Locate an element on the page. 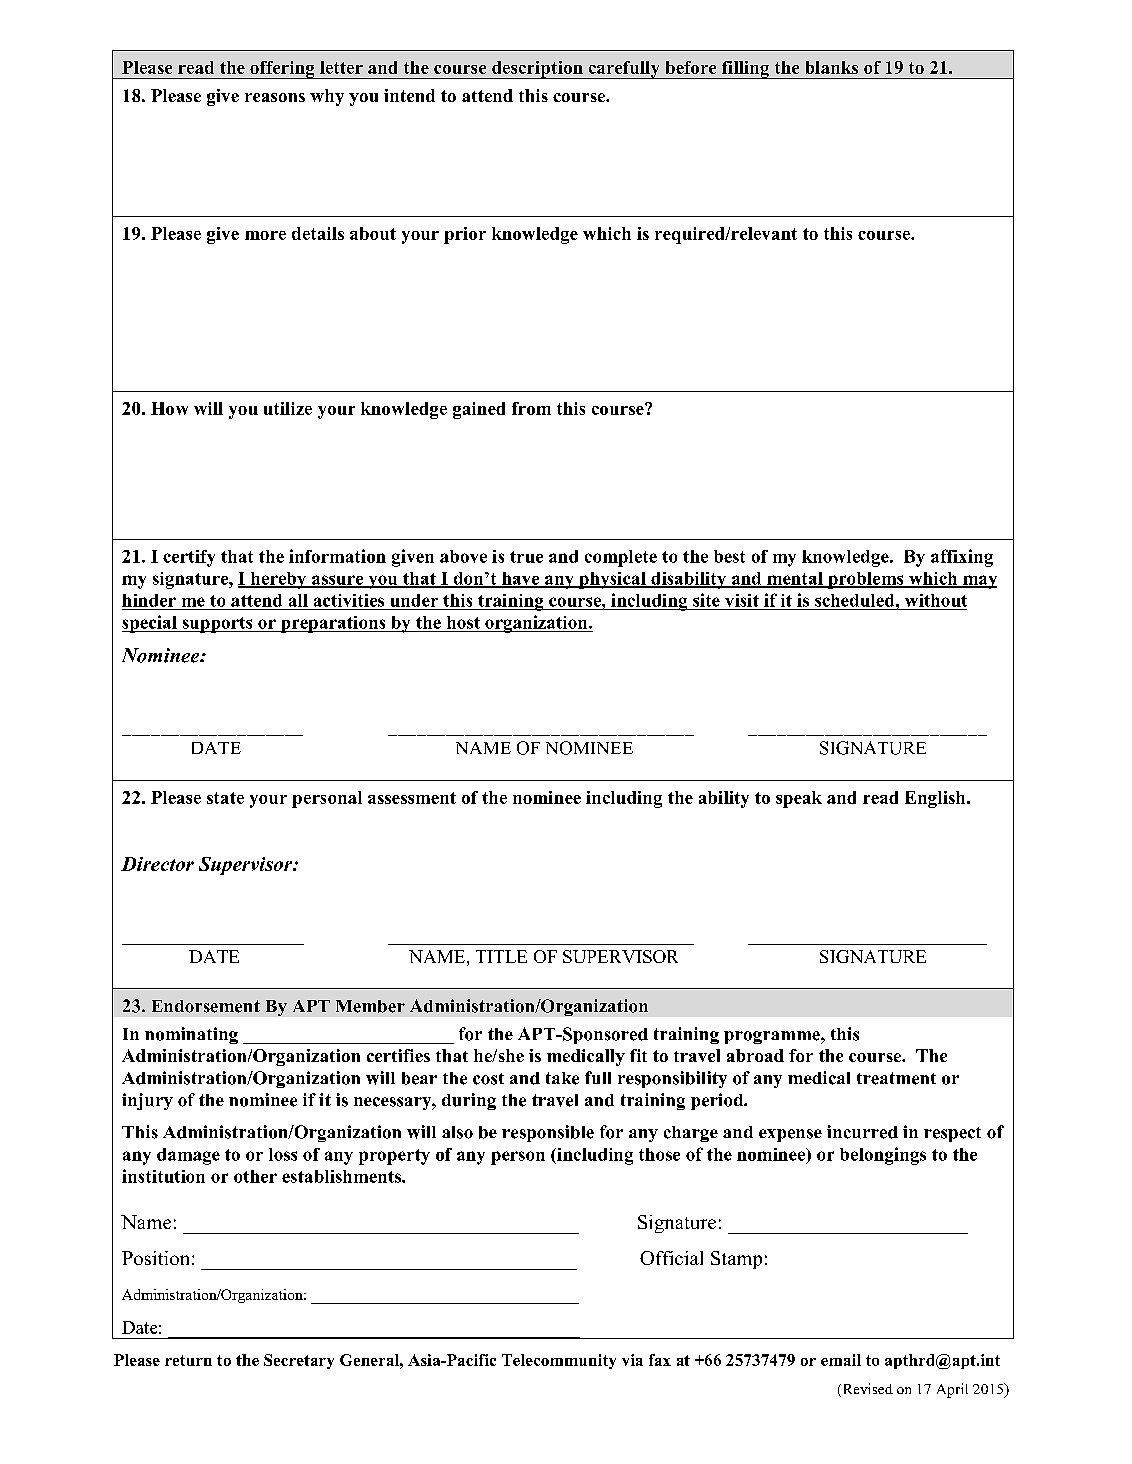 This image has width=1132, height=1464. reasons is located at coordinates (275, 97).
